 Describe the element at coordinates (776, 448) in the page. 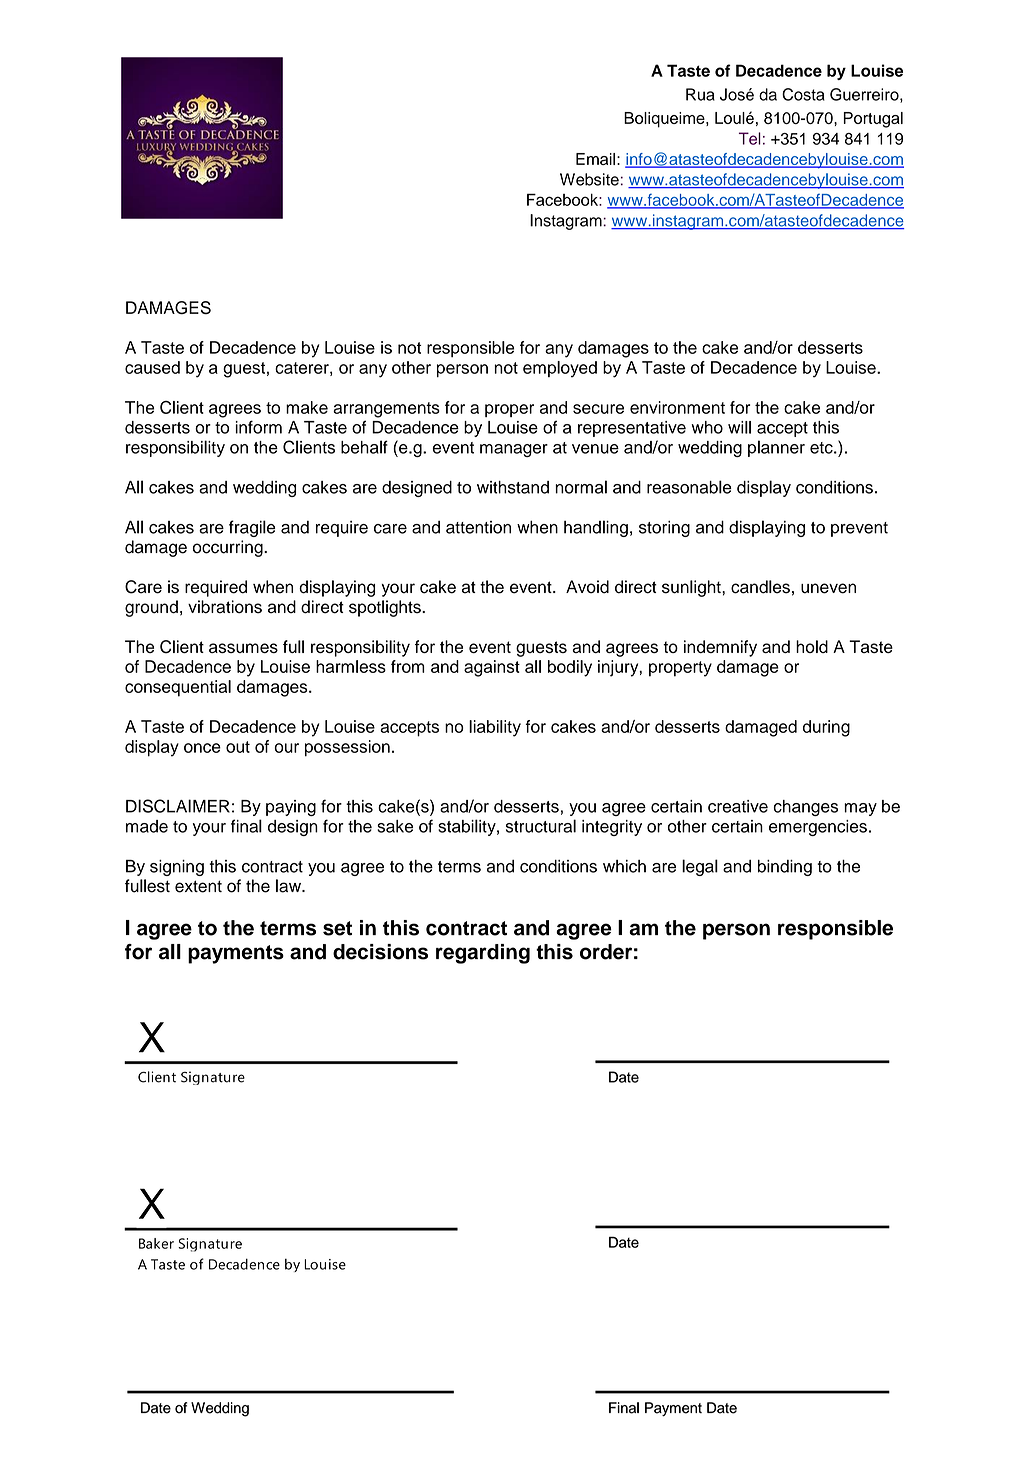

I see `planner` at that location.
